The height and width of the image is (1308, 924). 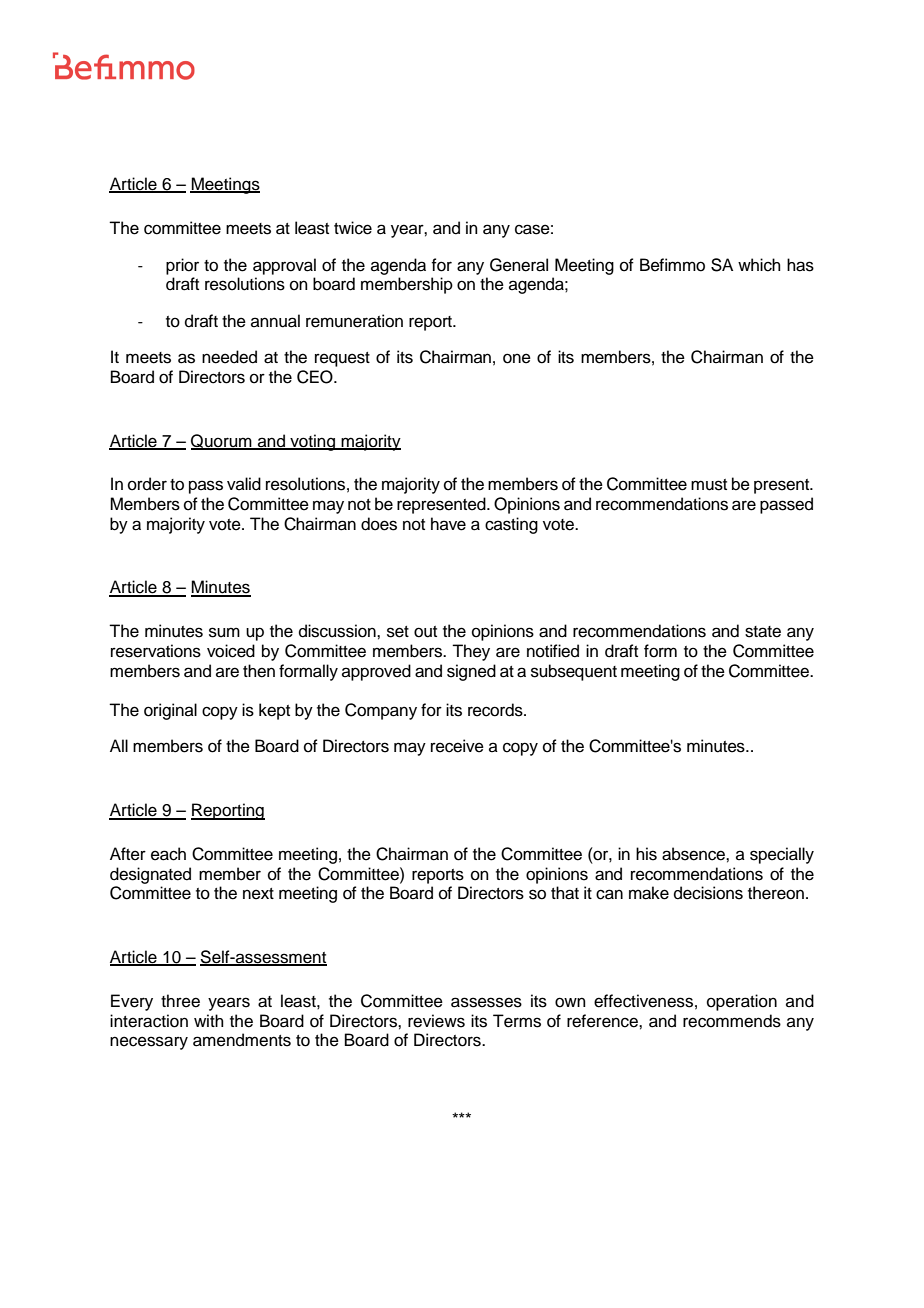 I want to click on General, so click(x=519, y=265).
